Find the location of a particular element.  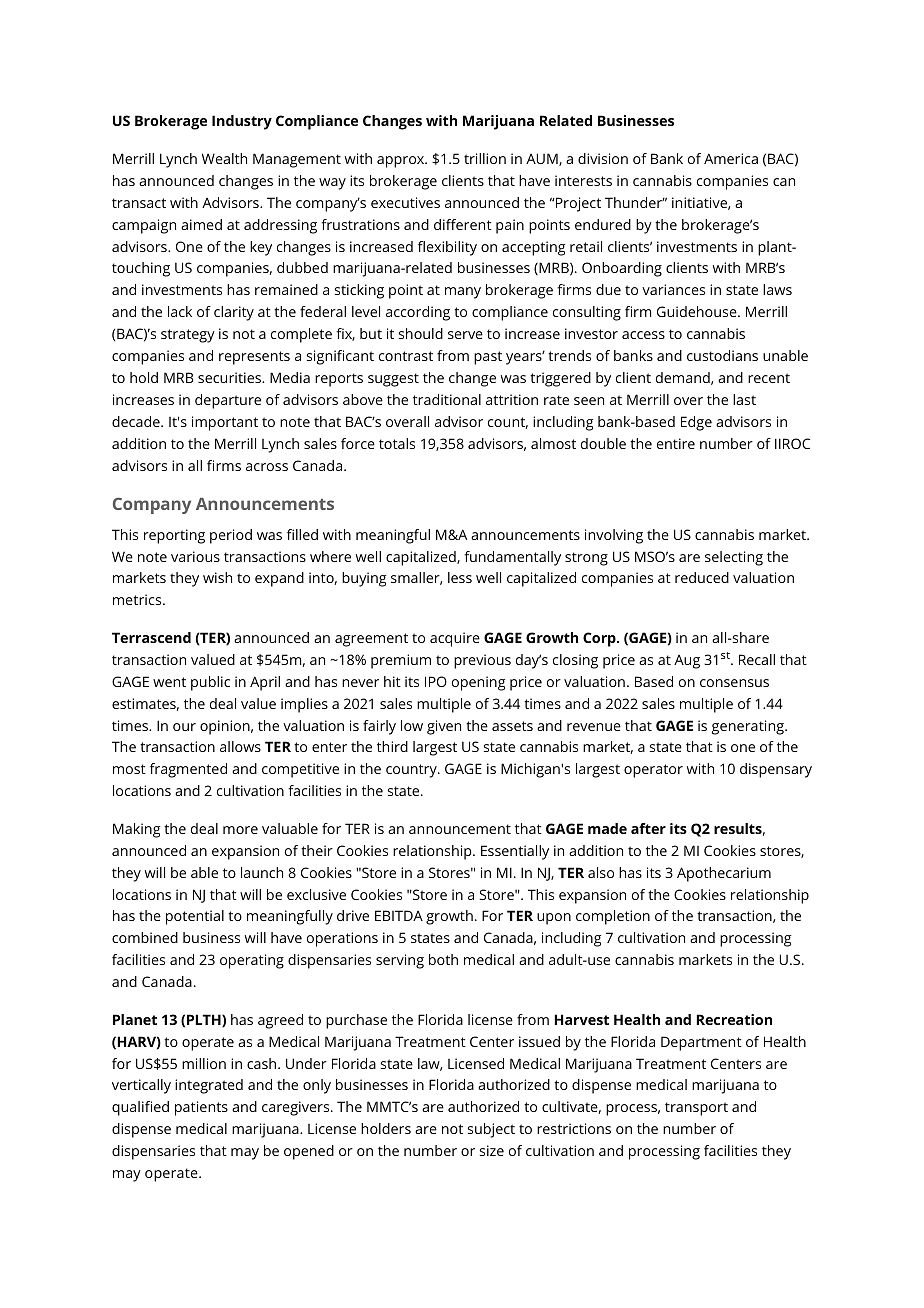

subject is located at coordinates (491, 1130).
